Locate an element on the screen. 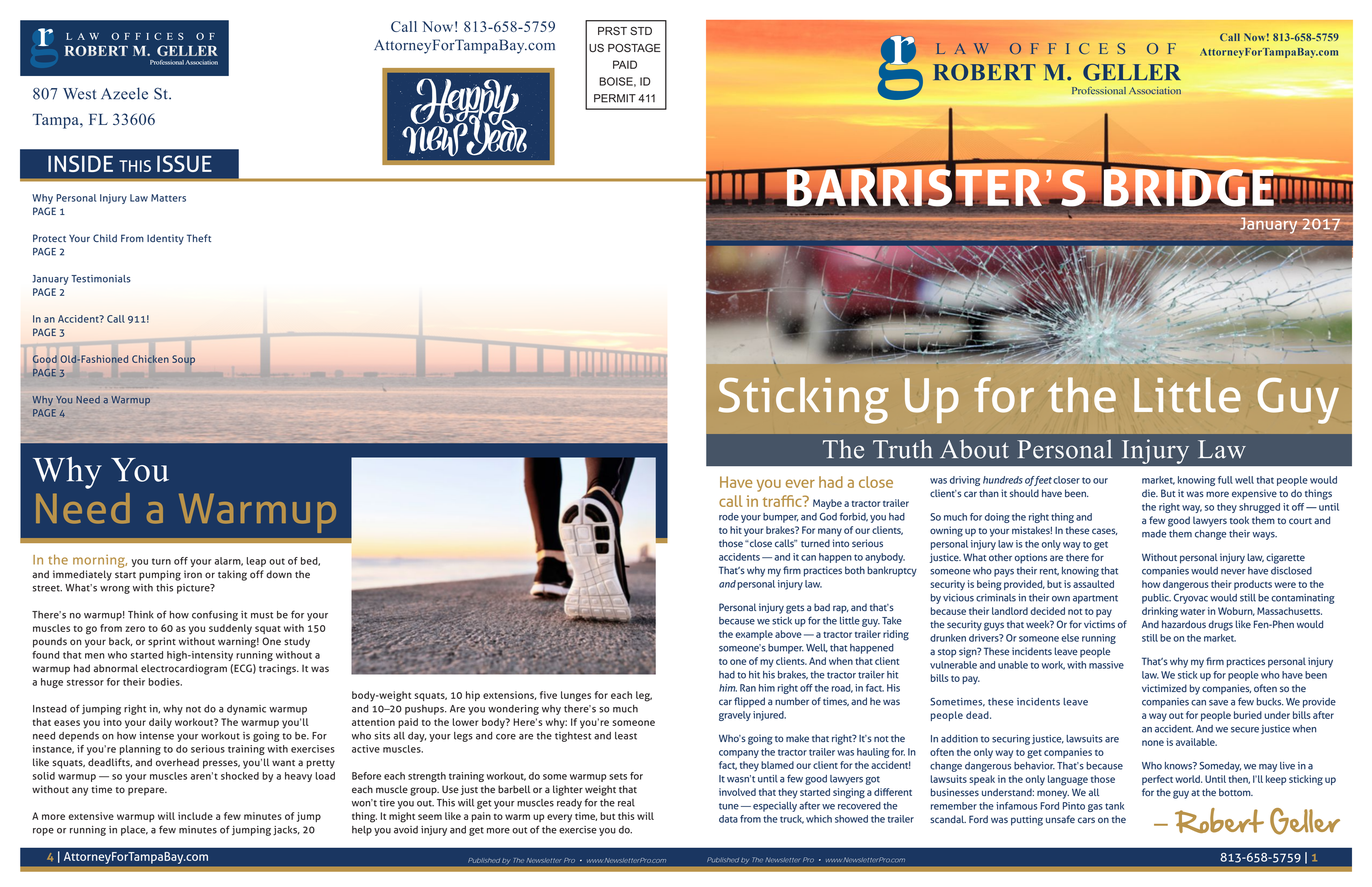 Image resolution: width=1372 pixels, height=887 pixels. POSTAGE is located at coordinates (634, 48).
